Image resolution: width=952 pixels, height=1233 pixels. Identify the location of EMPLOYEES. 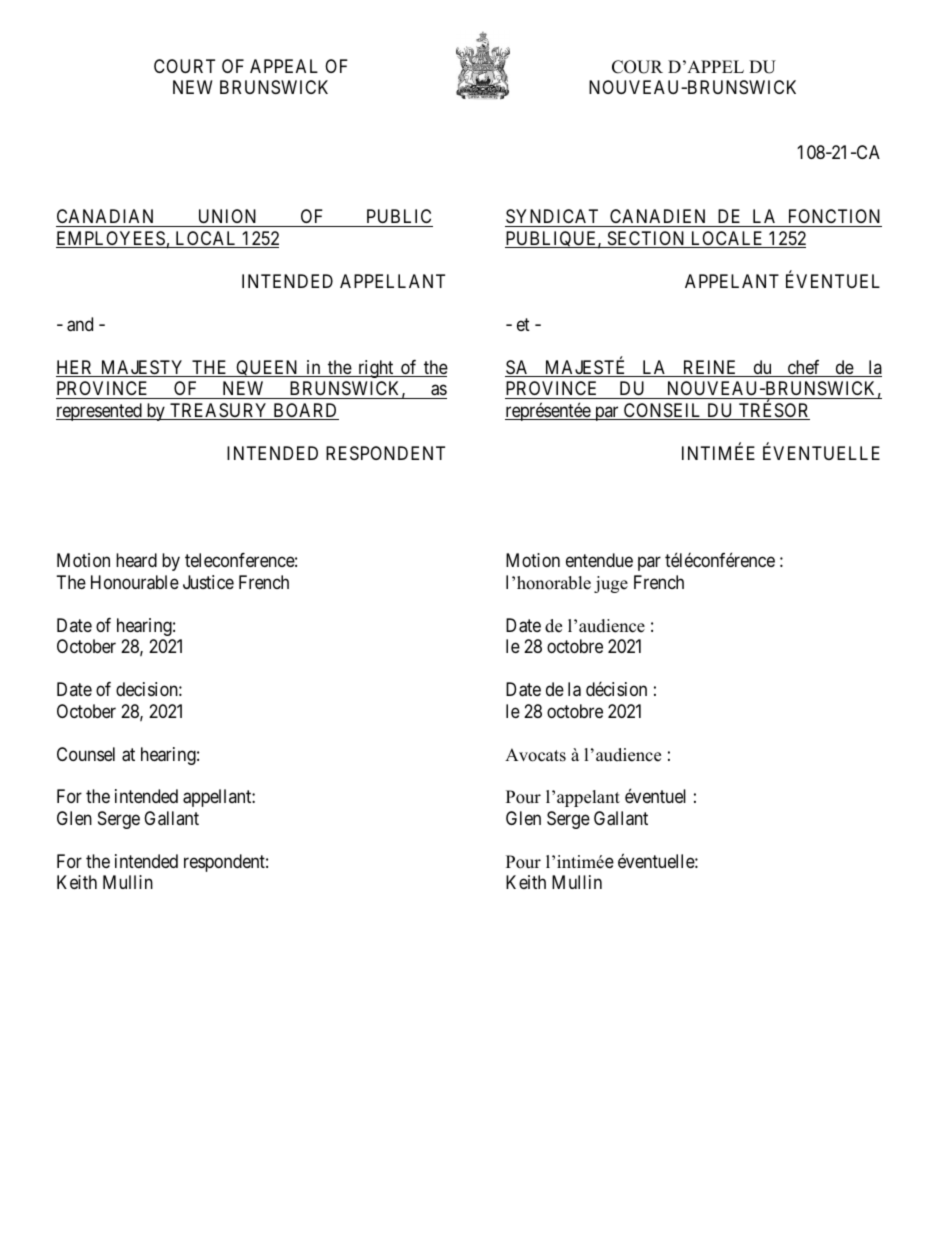
(111, 239).
